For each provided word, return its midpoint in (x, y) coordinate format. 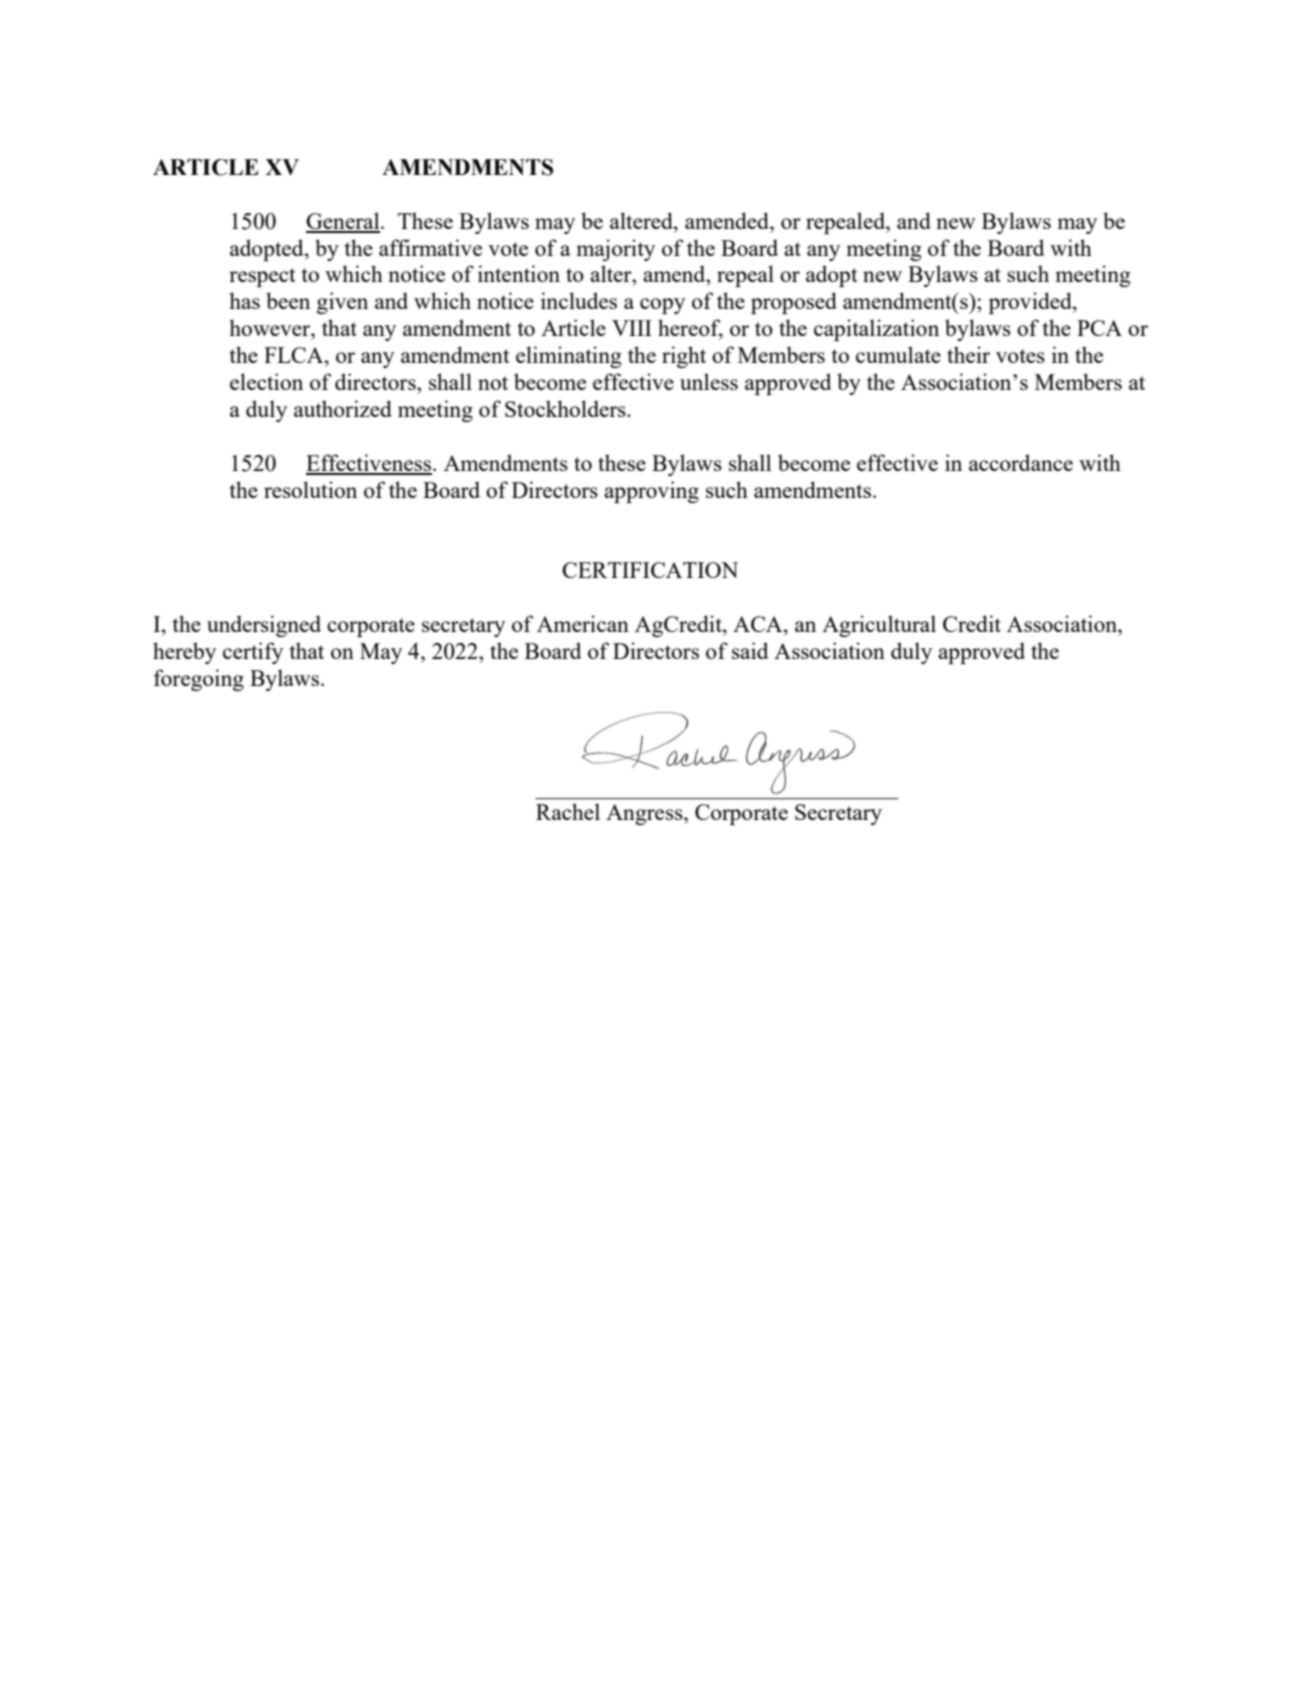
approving (651, 492)
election (266, 381)
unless (709, 381)
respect (262, 277)
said (750, 650)
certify (253, 653)
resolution (310, 489)
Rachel (568, 811)
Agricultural (879, 626)
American (583, 623)
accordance (1021, 462)
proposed (794, 303)
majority (615, 250)
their (968, 354)
